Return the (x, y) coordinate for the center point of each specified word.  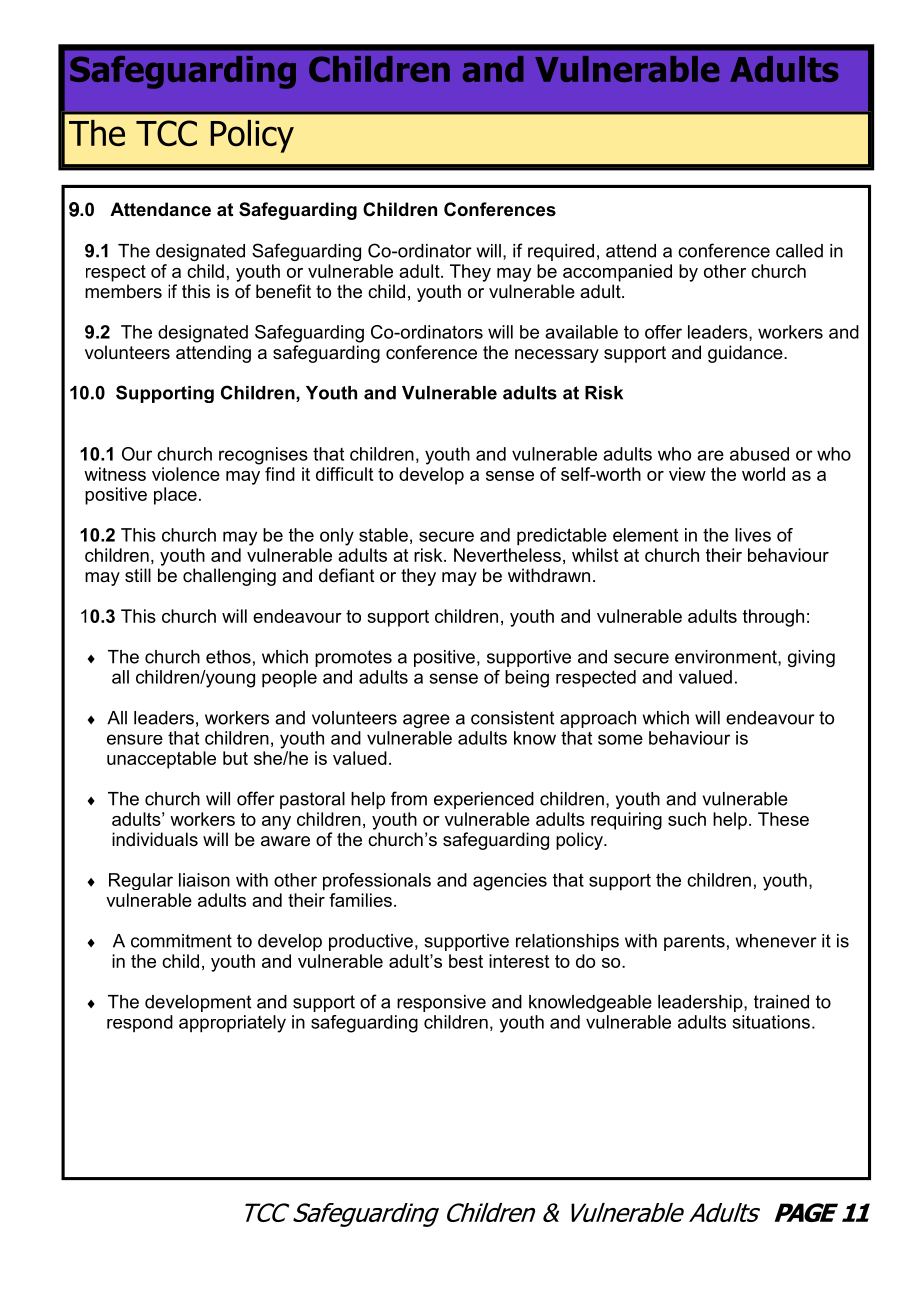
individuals (155, 839)
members (123, 291)
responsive (441, 1003)
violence (186, 474)
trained (781, 1002)
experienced (484, 800)
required (561, 252)
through (773, 618)
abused (759, 454)
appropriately (232, 1024)
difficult (344, 474)
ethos (228, 657)
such (687, 819)
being (527, 679)
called (799, 251)
